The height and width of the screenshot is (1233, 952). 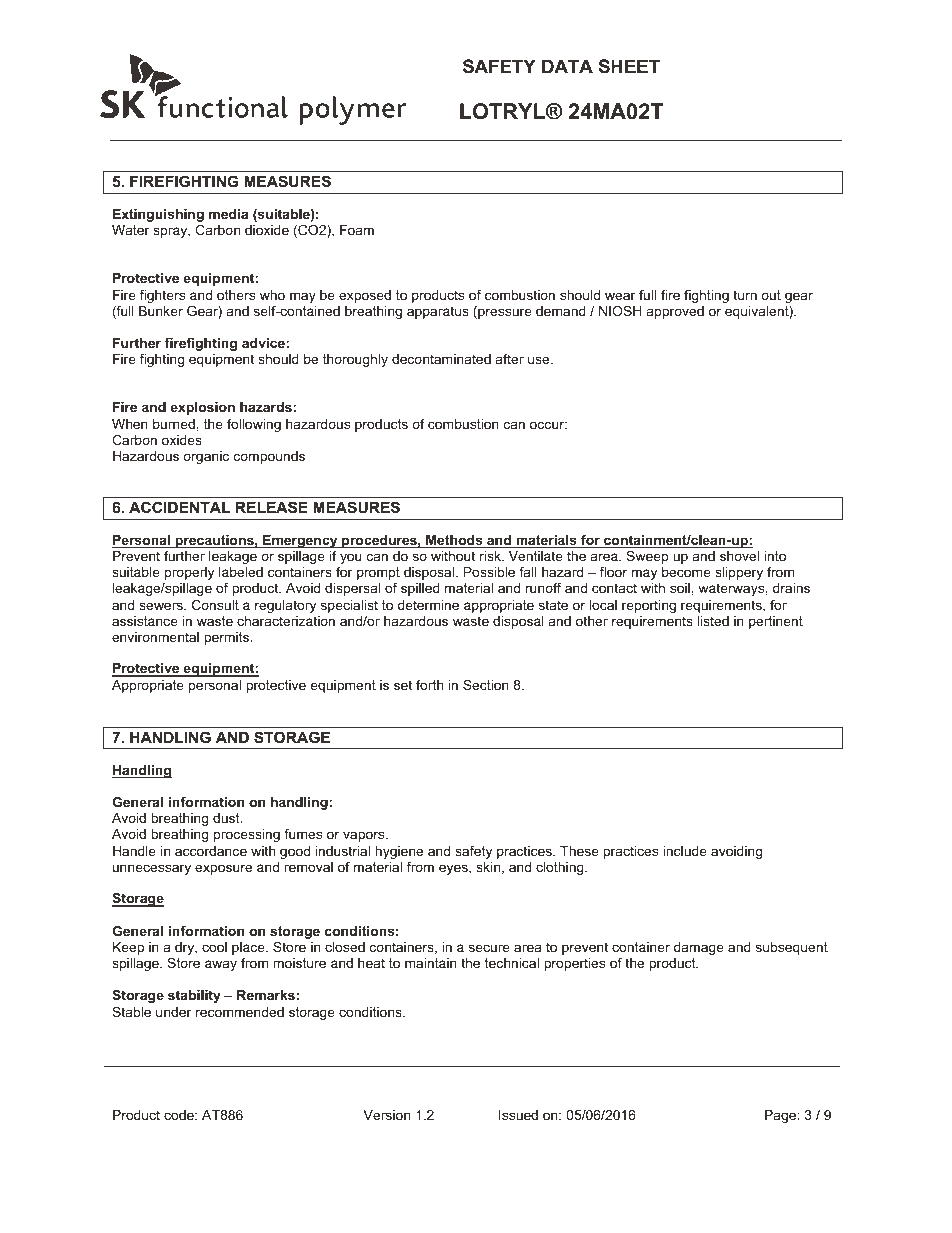 What do you see at coordinates (675, 312) in the screenshot?
I see `approved` at bounding box center [675, 312].
